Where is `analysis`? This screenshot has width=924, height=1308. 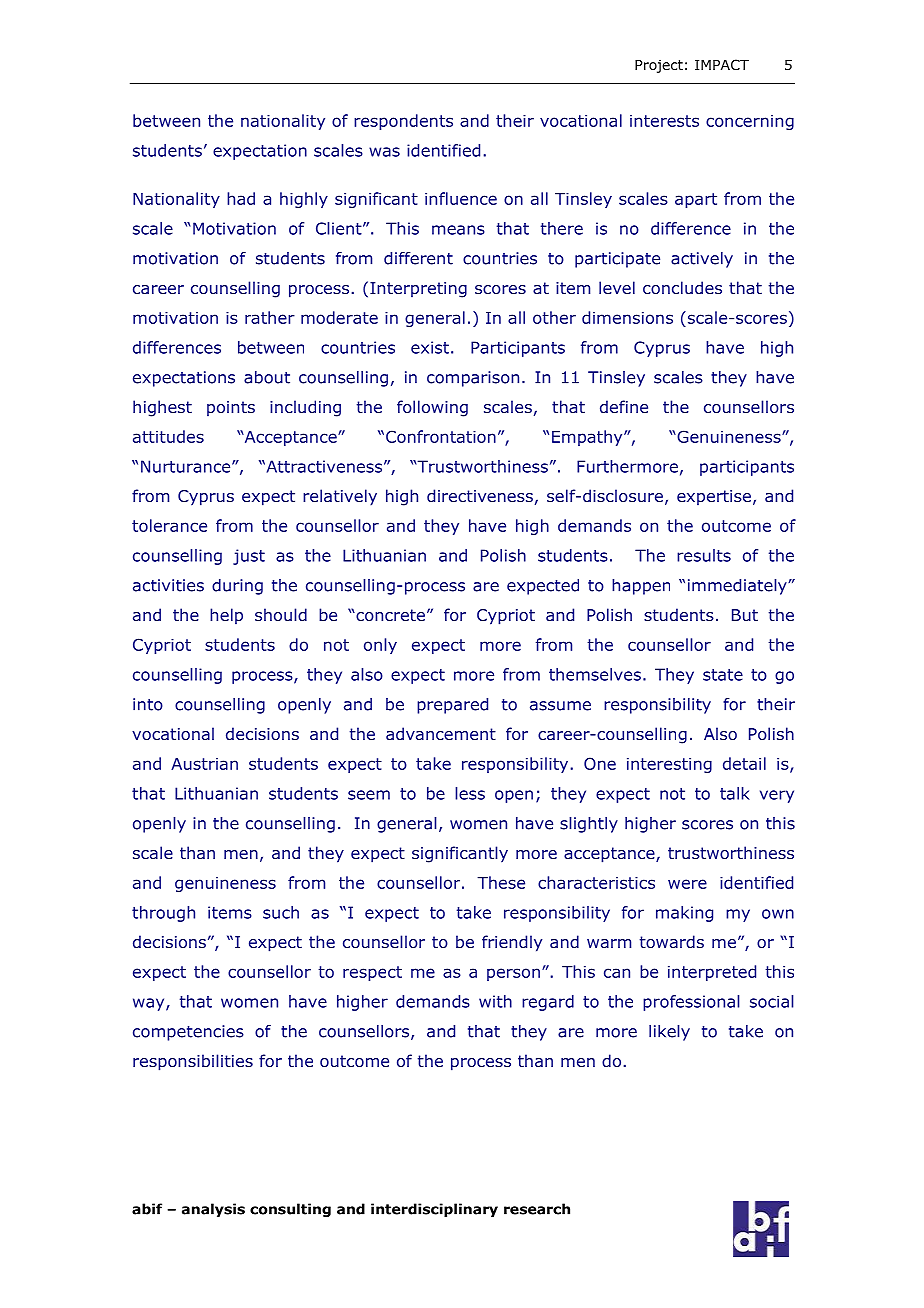
analysis is located at coordinates (213, 1210).
